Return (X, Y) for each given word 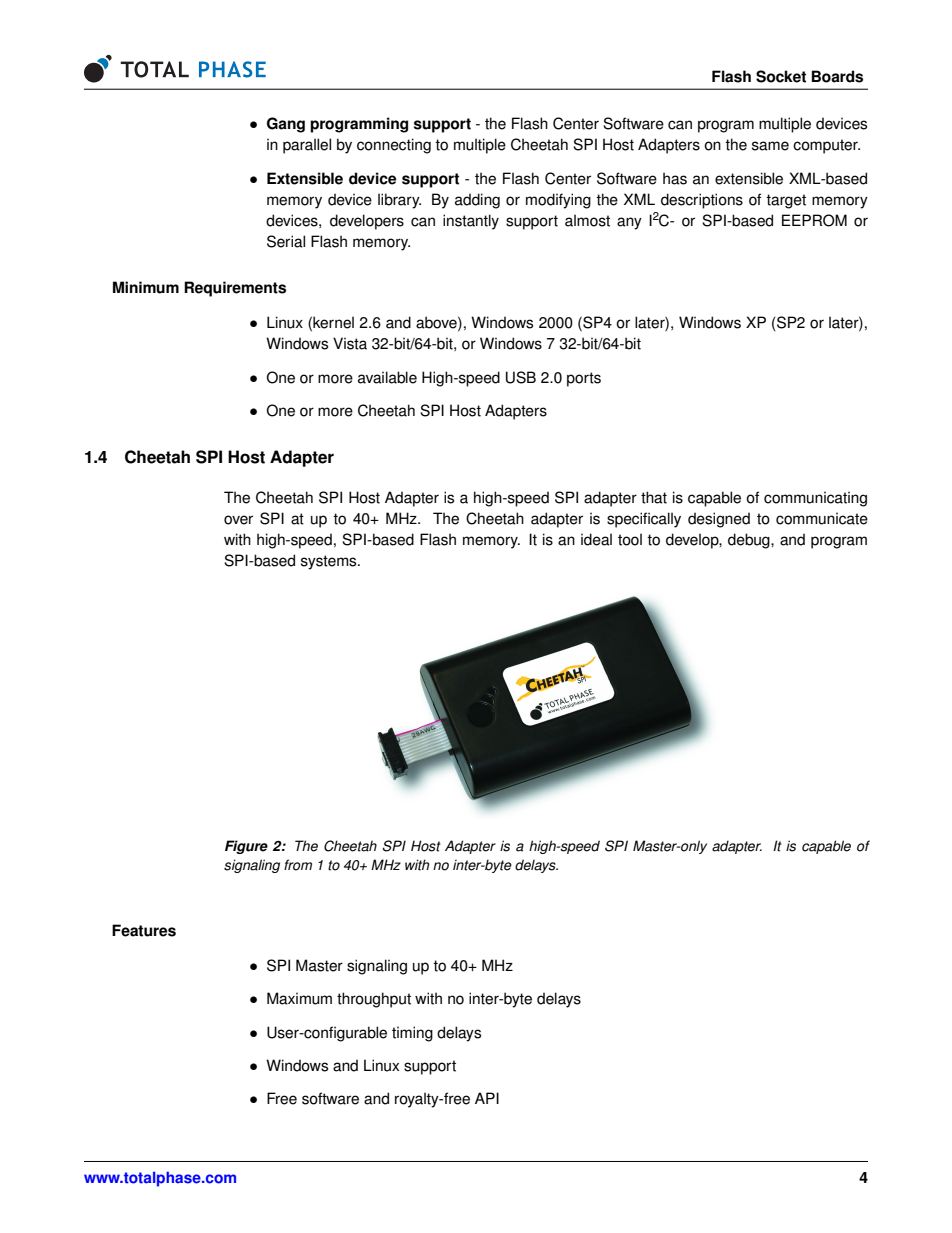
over (238, 520)
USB (521, 377)
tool (630, 539)
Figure (246, 847)
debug (750, 541)
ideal (596, 539)
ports (584, 379)
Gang (286, 125)
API (487, 1098)
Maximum (299, 998)
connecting (394, 146)
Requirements (235, 289)
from (298, 865)
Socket (781, 76)
